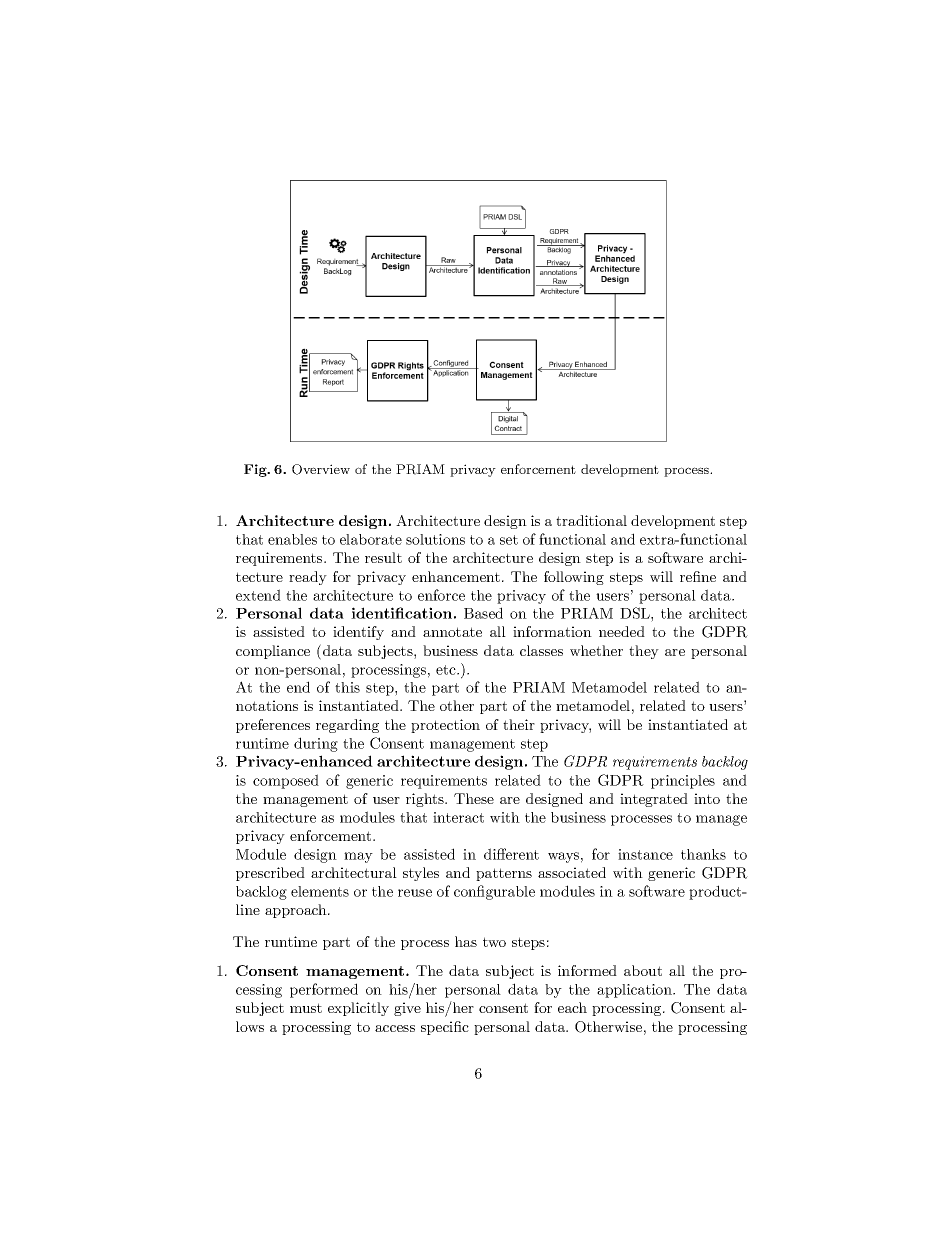  Describe the element at coordinates (509, 540) in the page. I see `set` at that location.
